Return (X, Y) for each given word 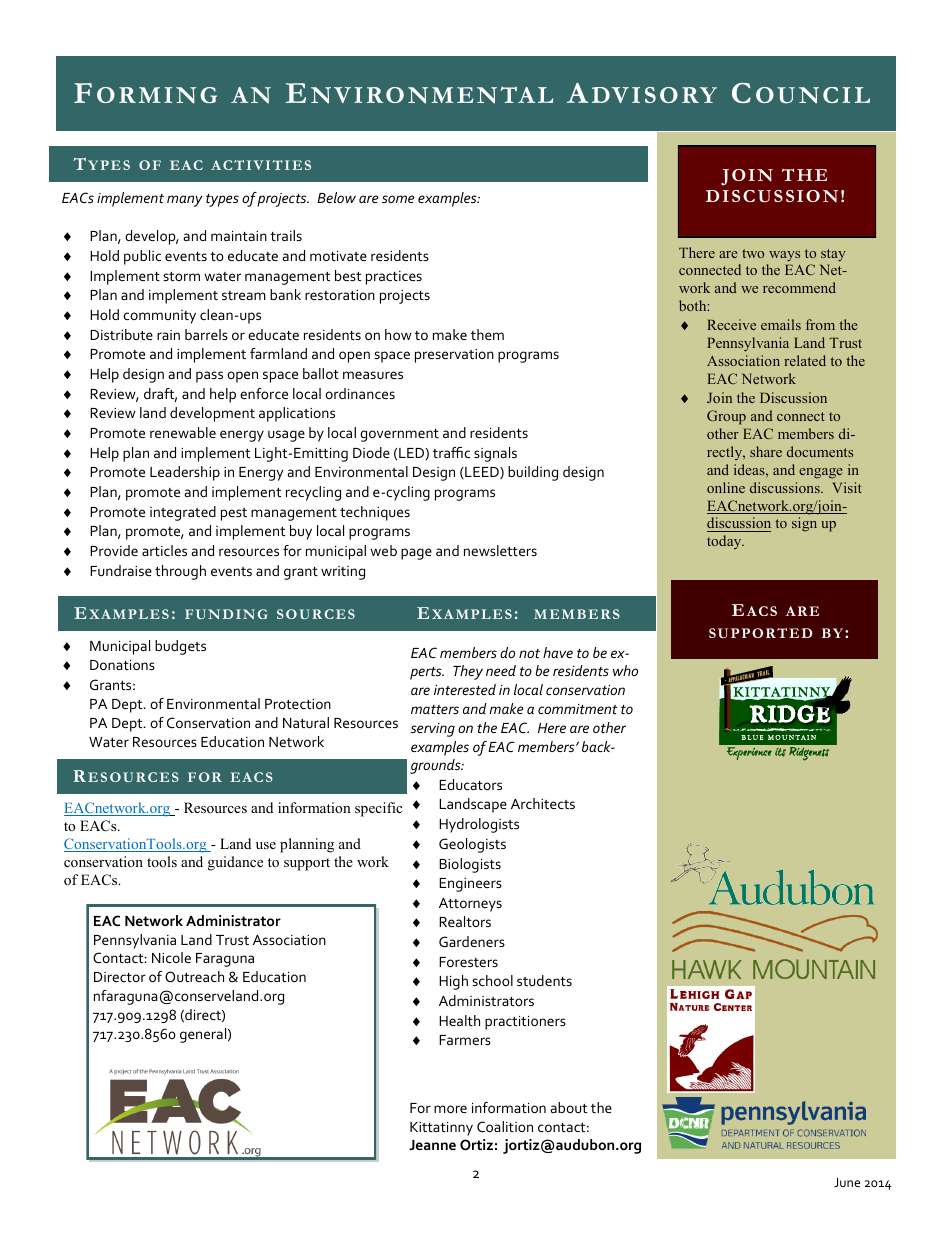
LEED (482, 473)
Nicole (171, 957)
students (544, 980)
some (398, 199)
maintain (239, 236)
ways (784, 256)
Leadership (185, 473)
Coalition (505, 1126)
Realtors (465, 921)
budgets (180, 647)
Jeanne (432, 1145)
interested (465, 689)
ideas (750, 469)
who (625, 670)
